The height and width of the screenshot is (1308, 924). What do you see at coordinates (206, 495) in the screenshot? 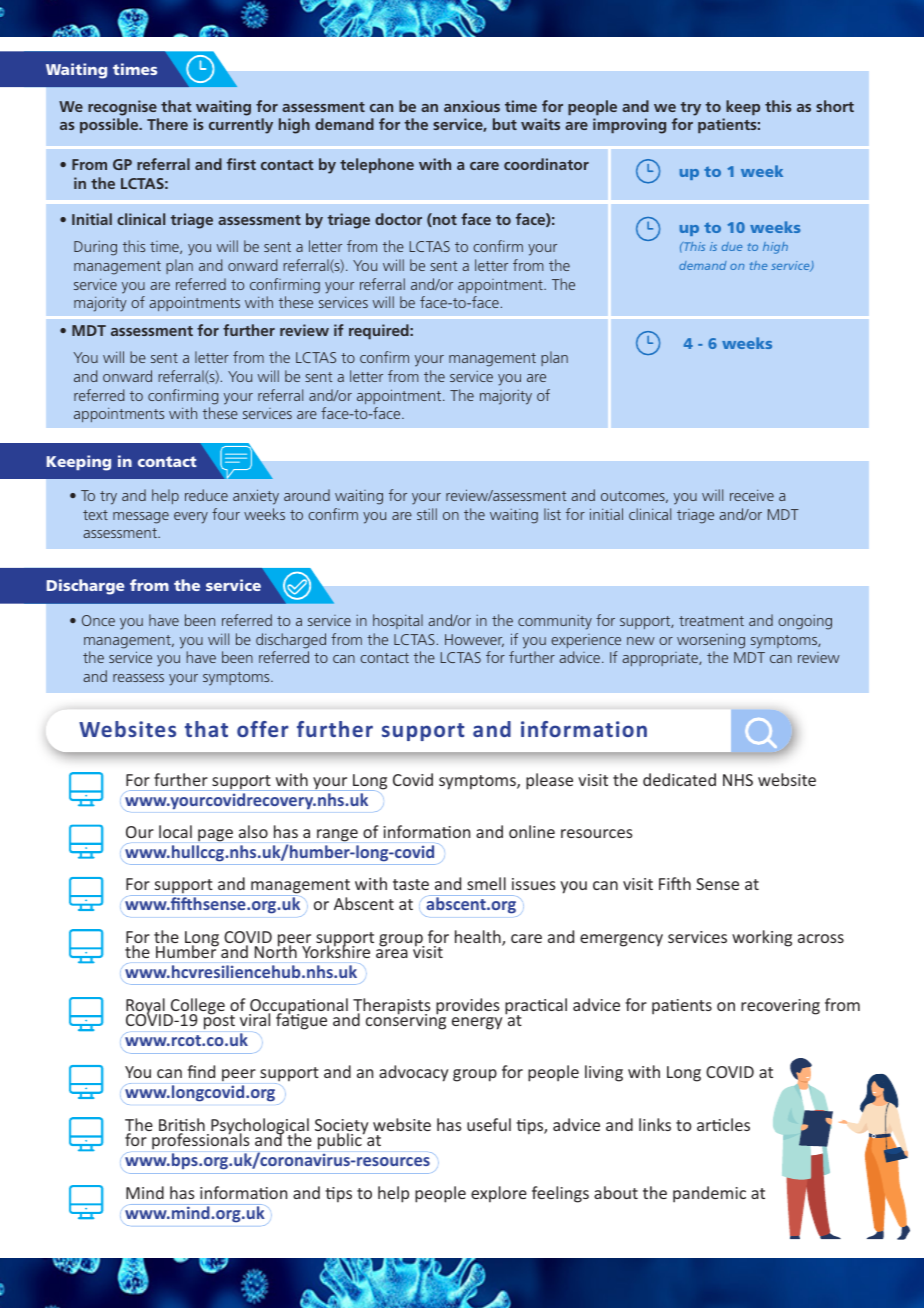
I see `reduce` at bounding box center [206, 495].
